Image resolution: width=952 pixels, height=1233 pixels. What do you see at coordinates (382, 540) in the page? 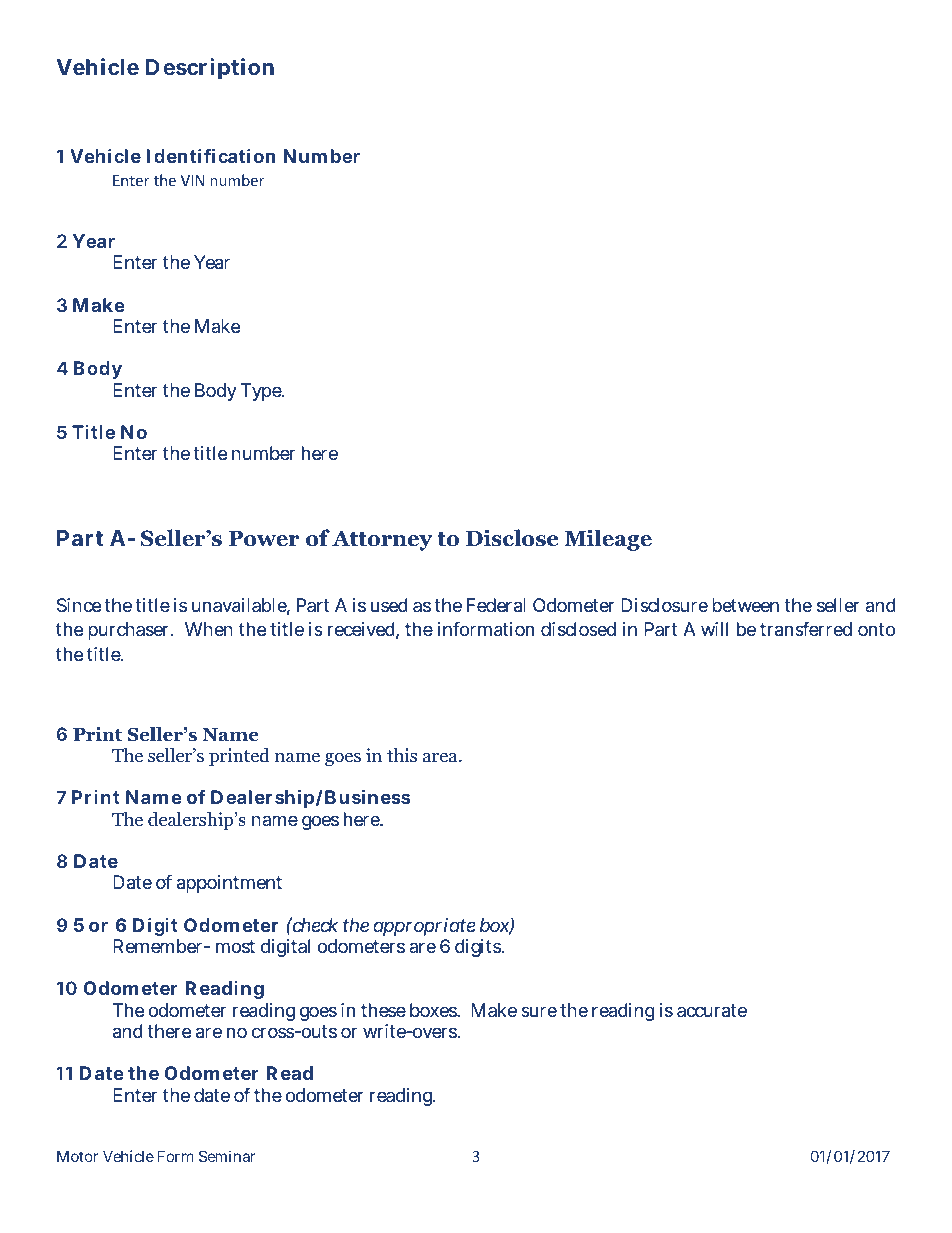
I see `Attorney` at bounding box center [382, 540].
